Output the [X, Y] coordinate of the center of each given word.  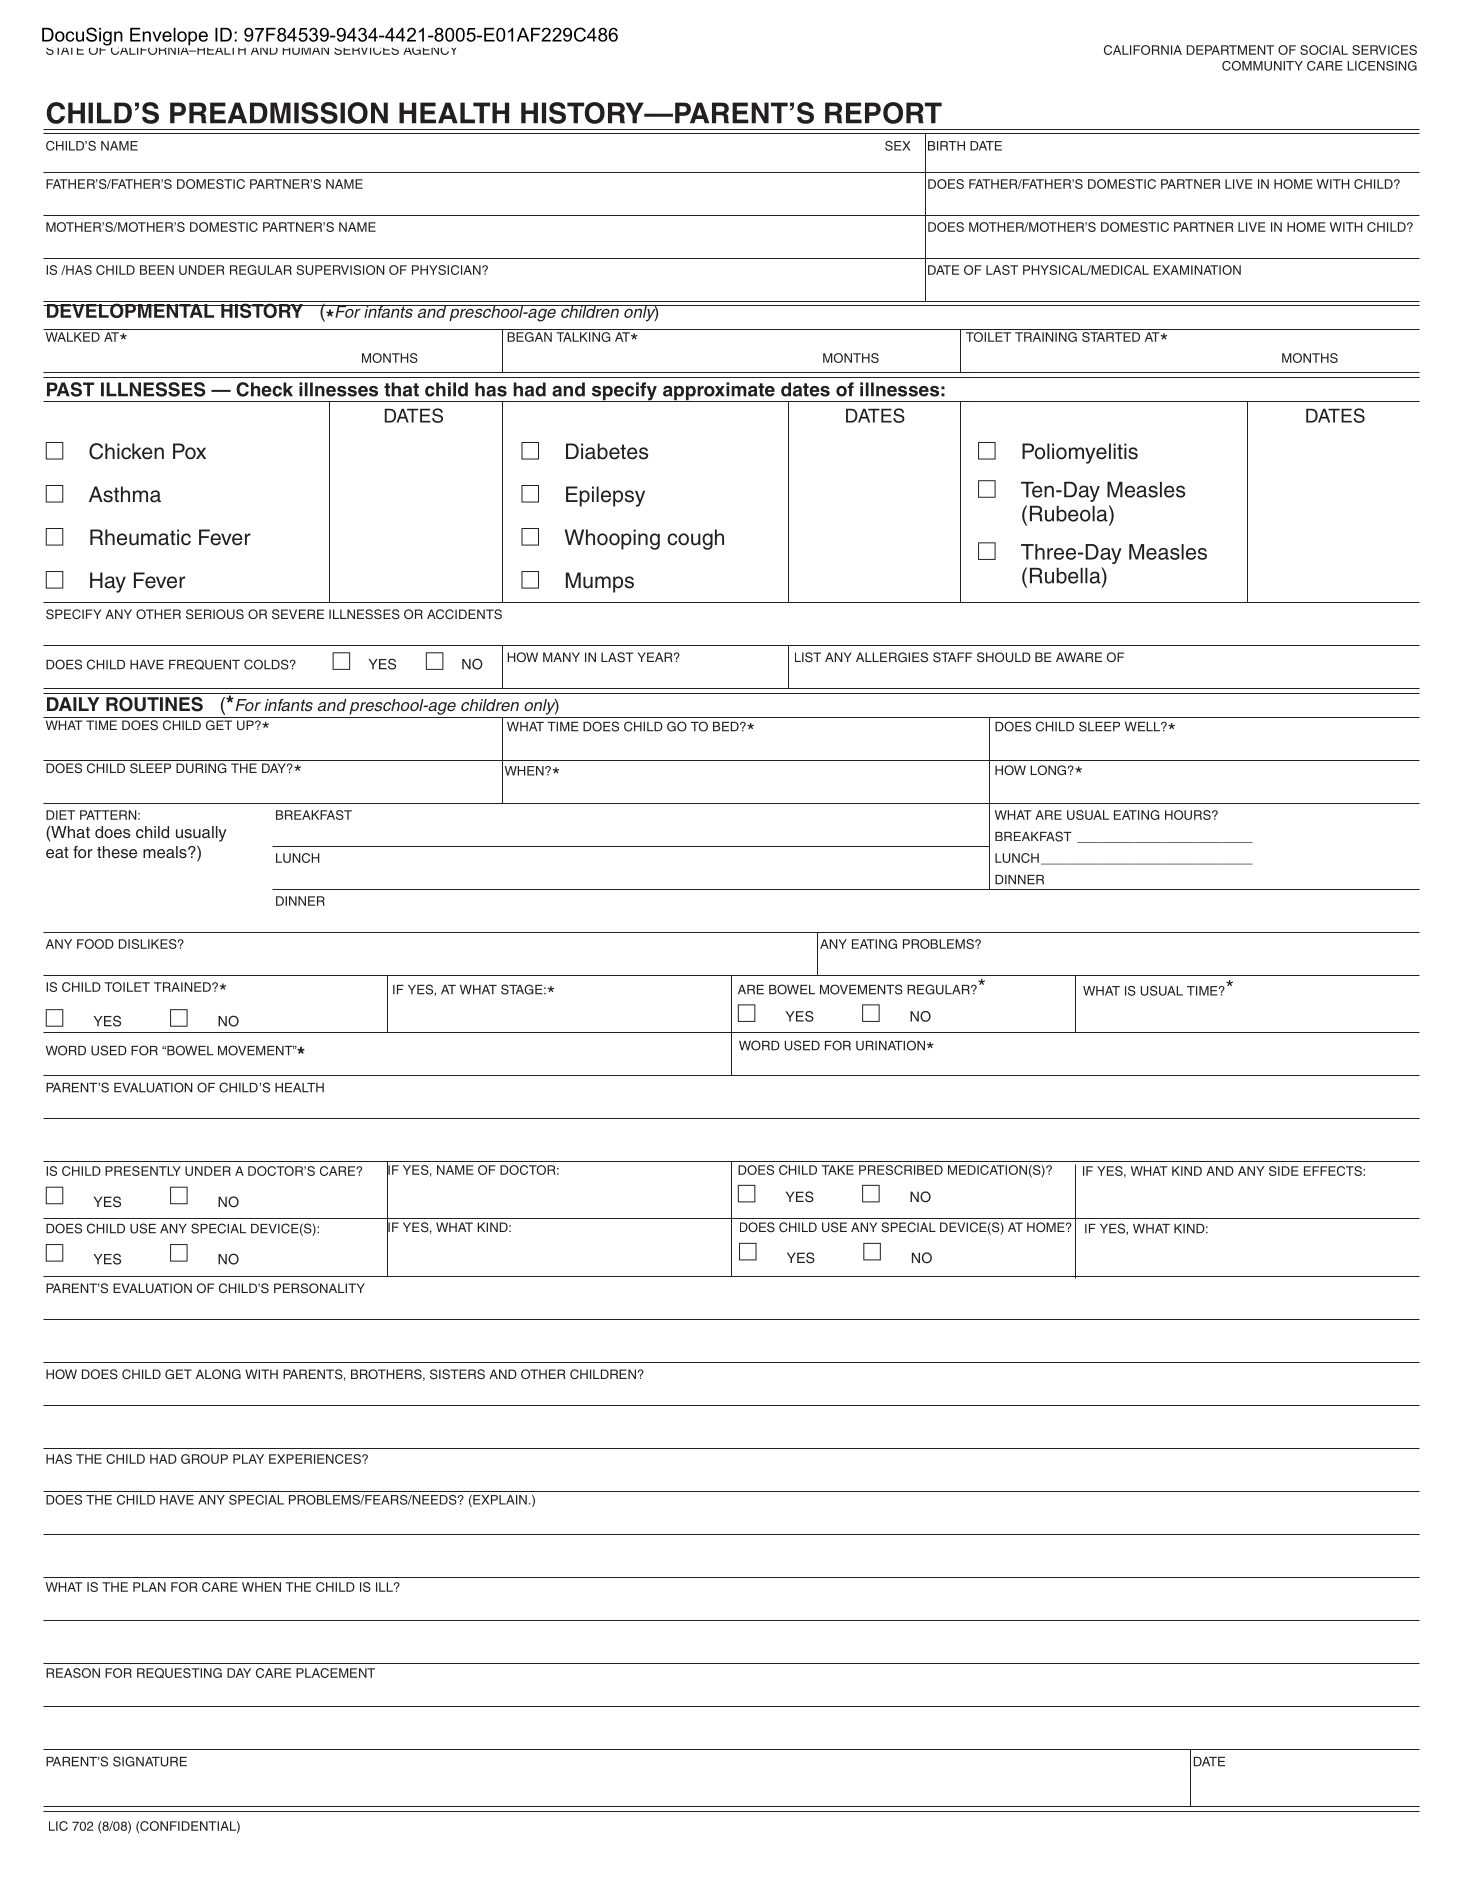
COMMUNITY [1262, 66]
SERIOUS [215, 614]
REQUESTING [179, 1673]
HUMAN [305, 51]
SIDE [1284, 1171]
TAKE [838, 1170]
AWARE [1079, 657]
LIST [808, 657]
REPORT [883, 113]
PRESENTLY [143, 1171]
